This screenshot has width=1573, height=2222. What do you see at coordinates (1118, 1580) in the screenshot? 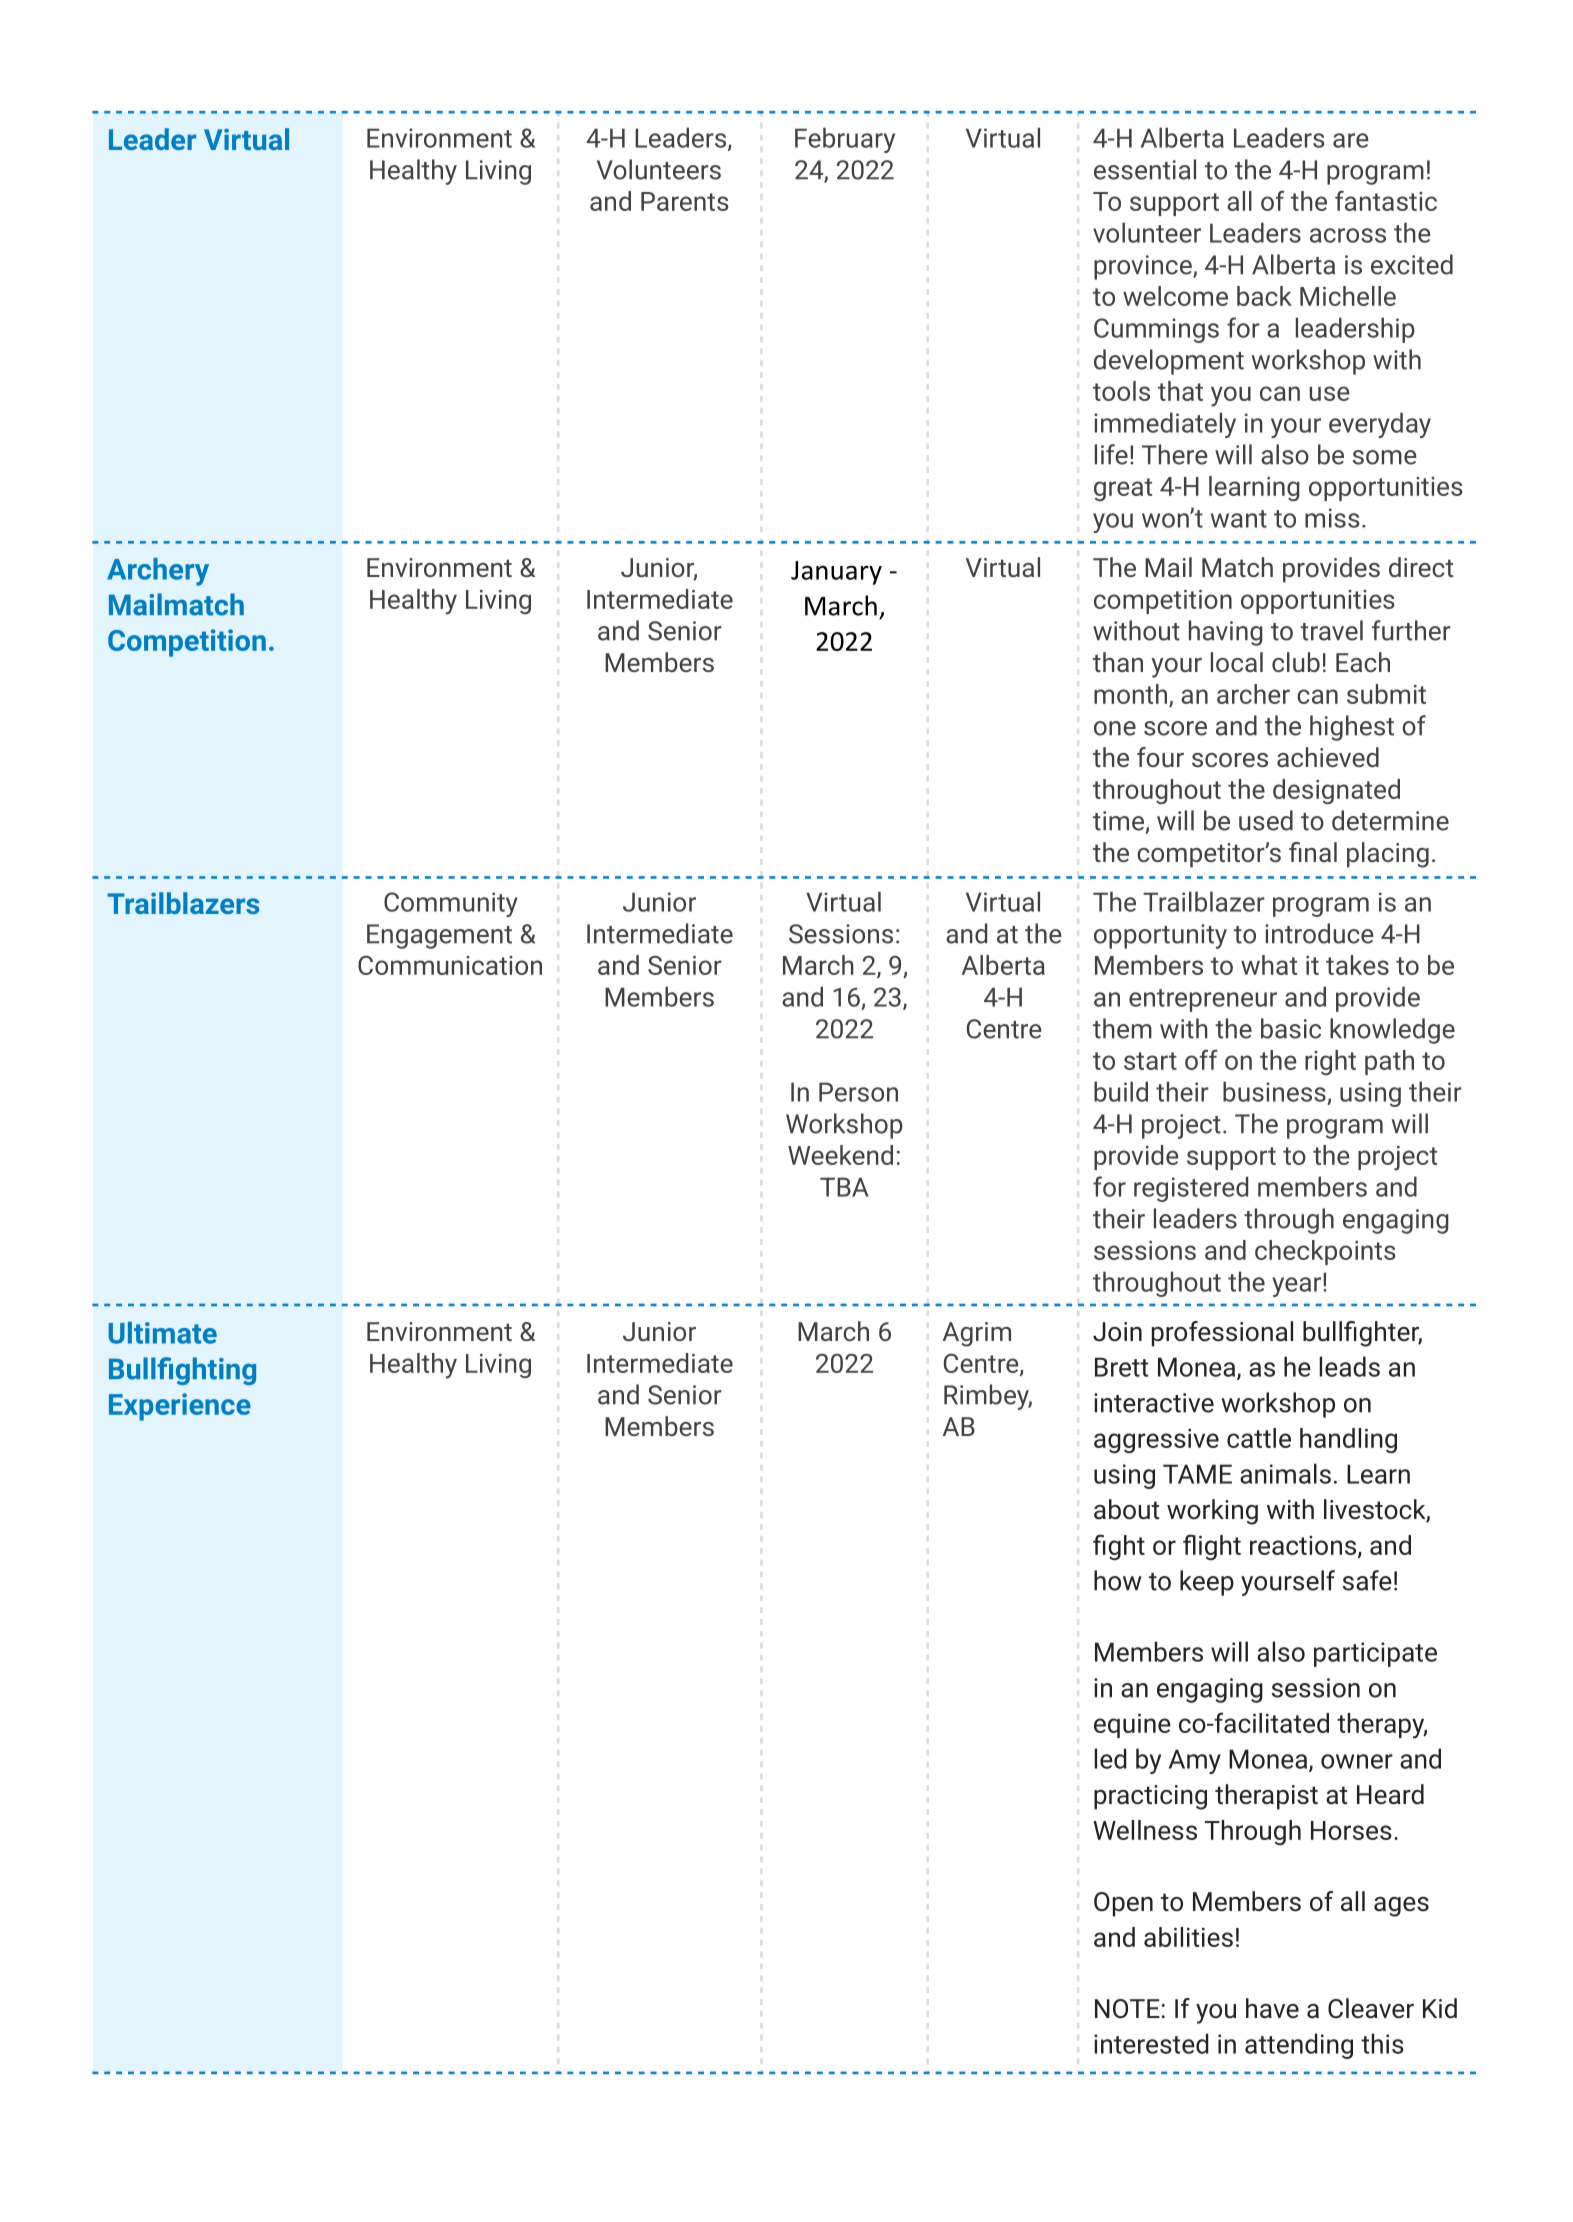
I see `how` at bounding box center [1118, 1580].
